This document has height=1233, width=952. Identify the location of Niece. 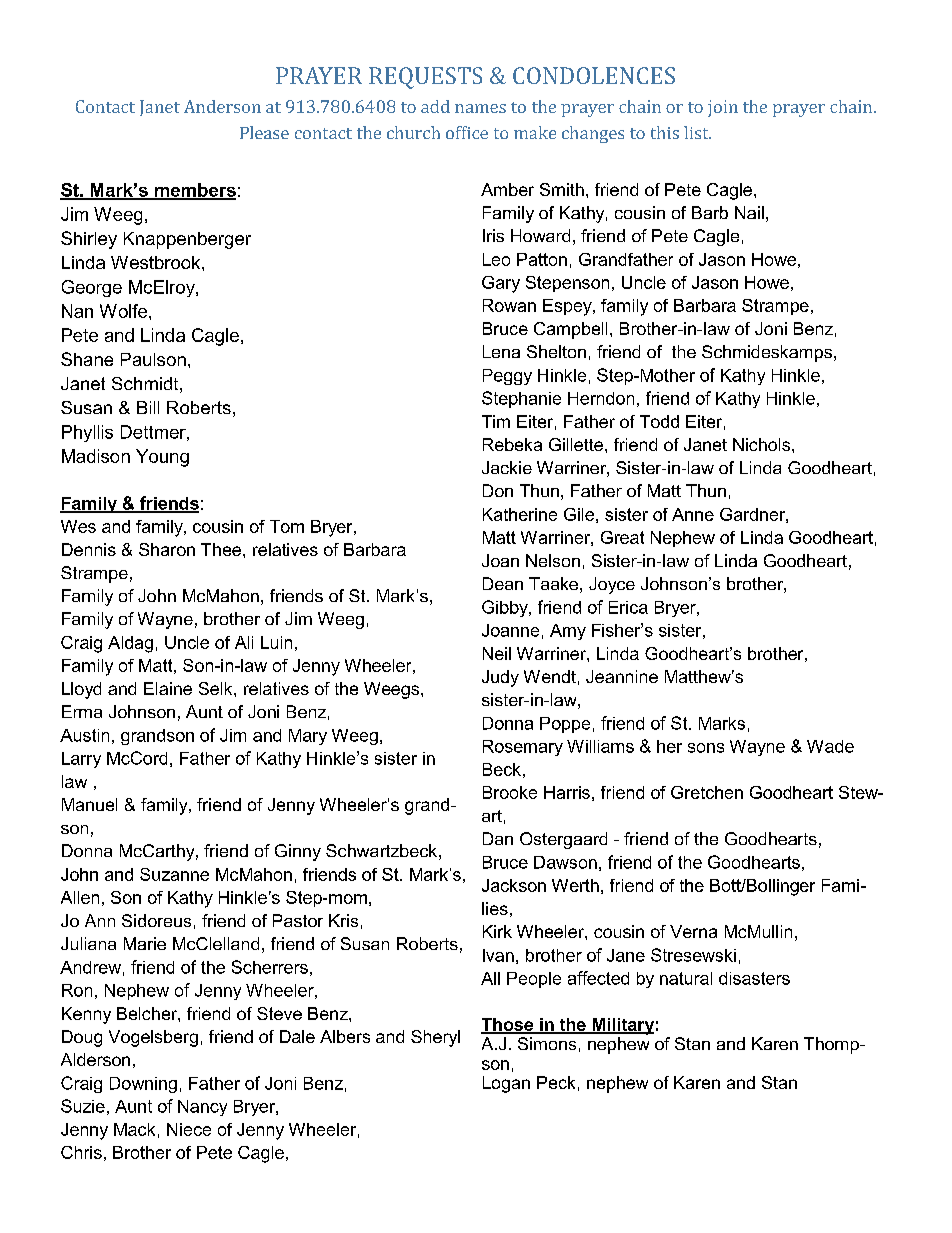
(189, 1129).
